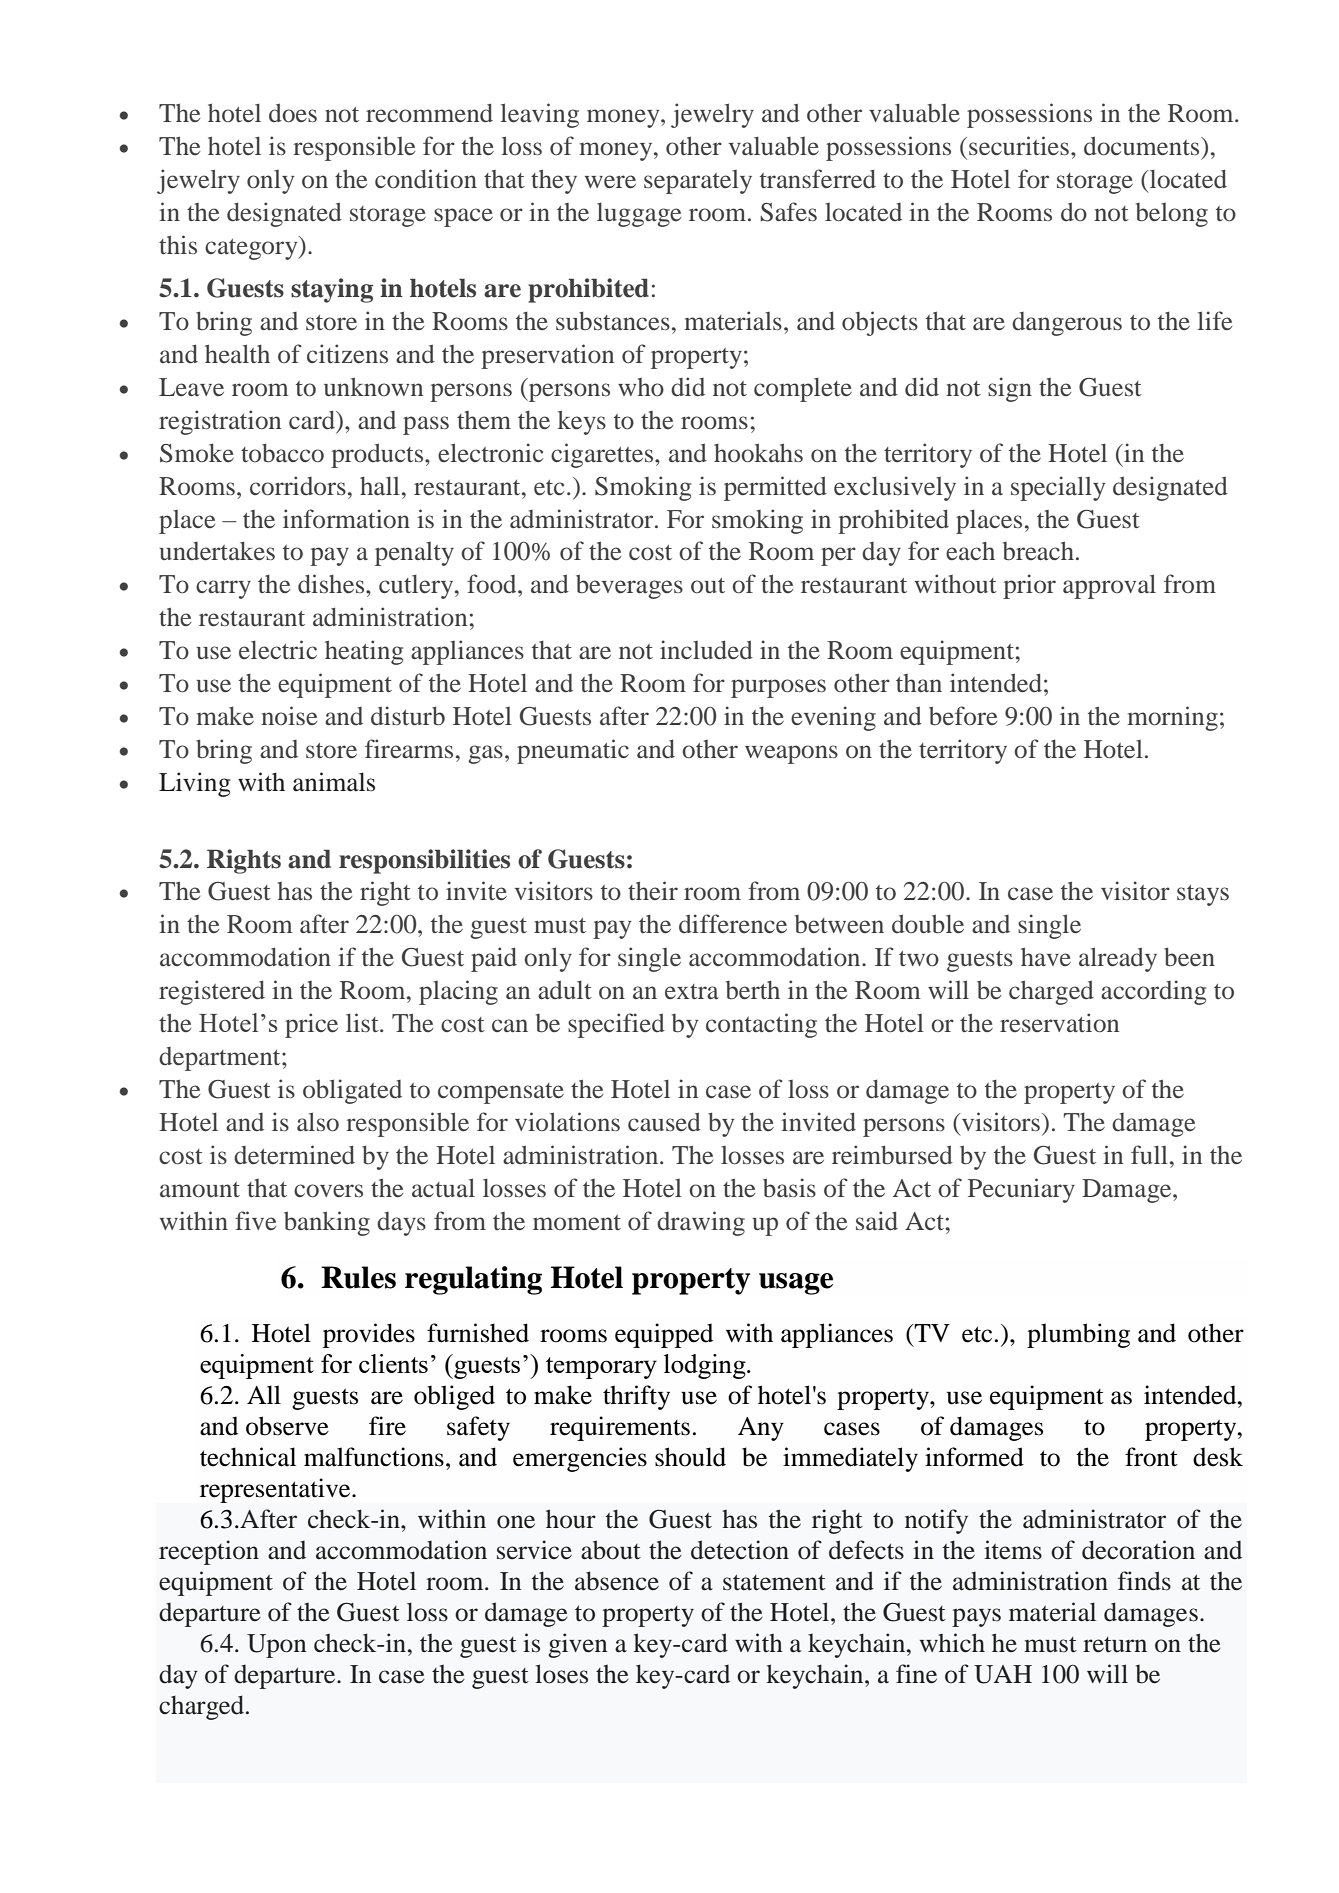  Describe the element at coordinates (706, 650) in the screenshot. I see `included` at that location.
